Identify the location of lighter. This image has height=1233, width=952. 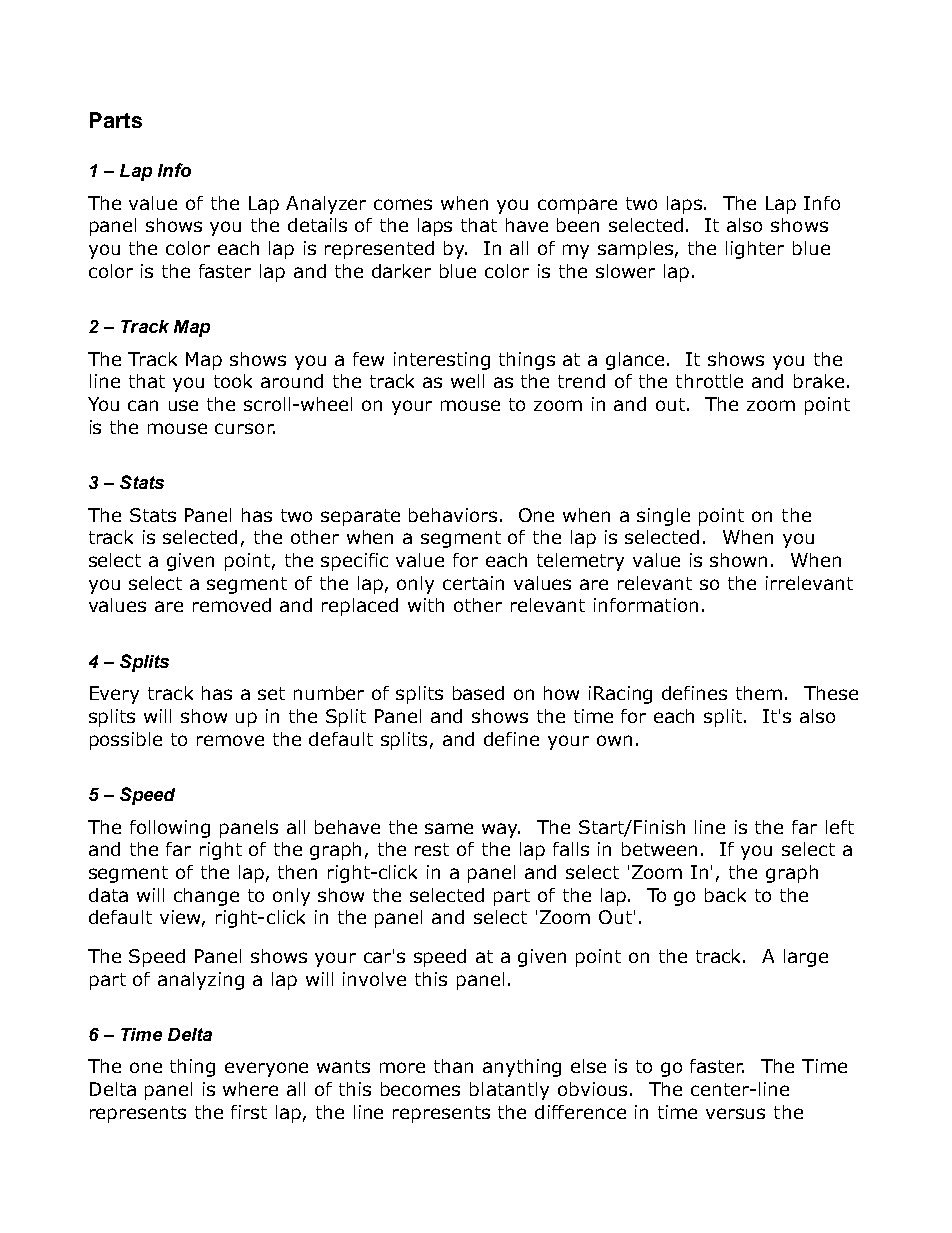
(755, 250).
